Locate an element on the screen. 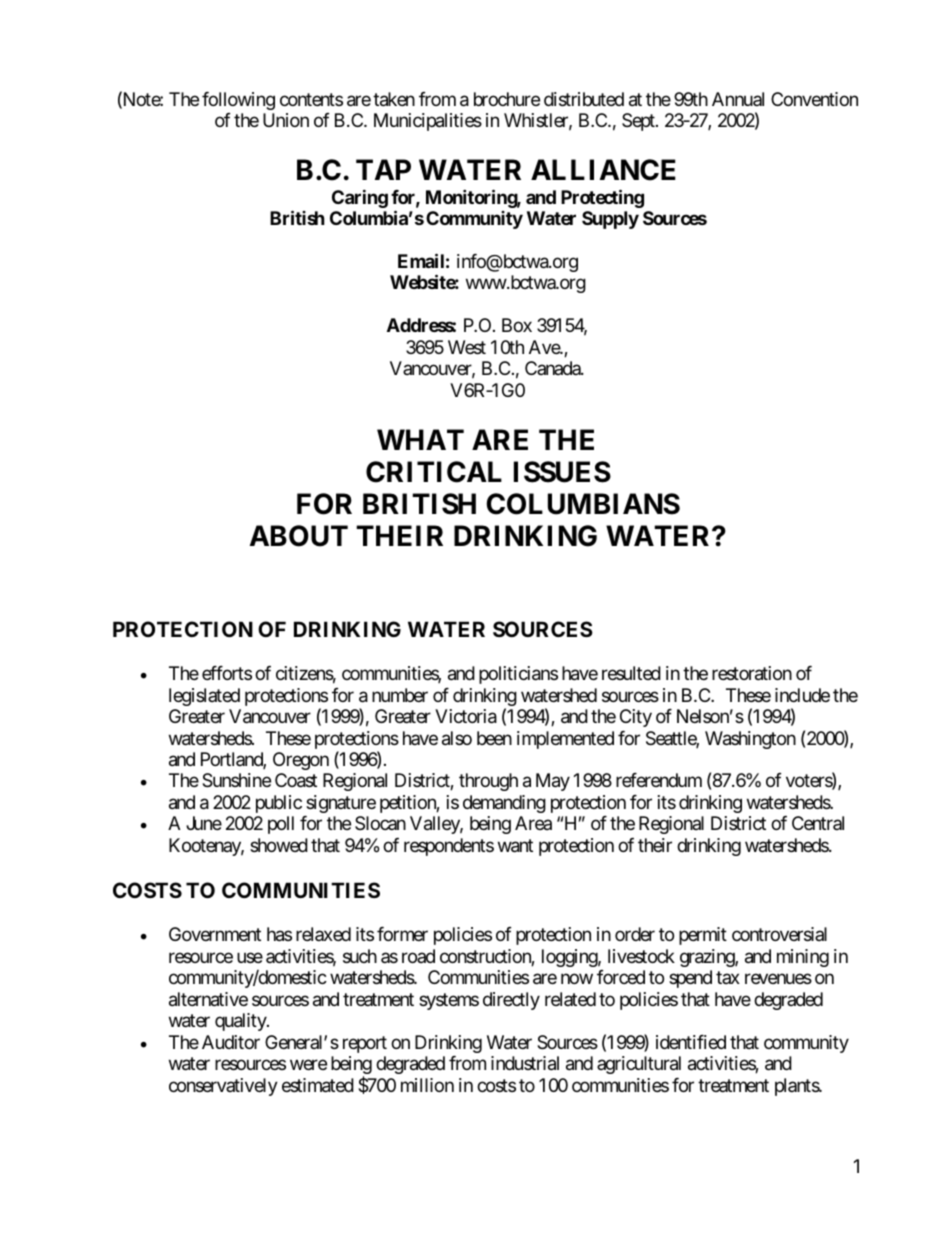 Image resolution: width=952 pixels, height=1233 pixels. CRITICAL is located at coordinates (434, 472).
